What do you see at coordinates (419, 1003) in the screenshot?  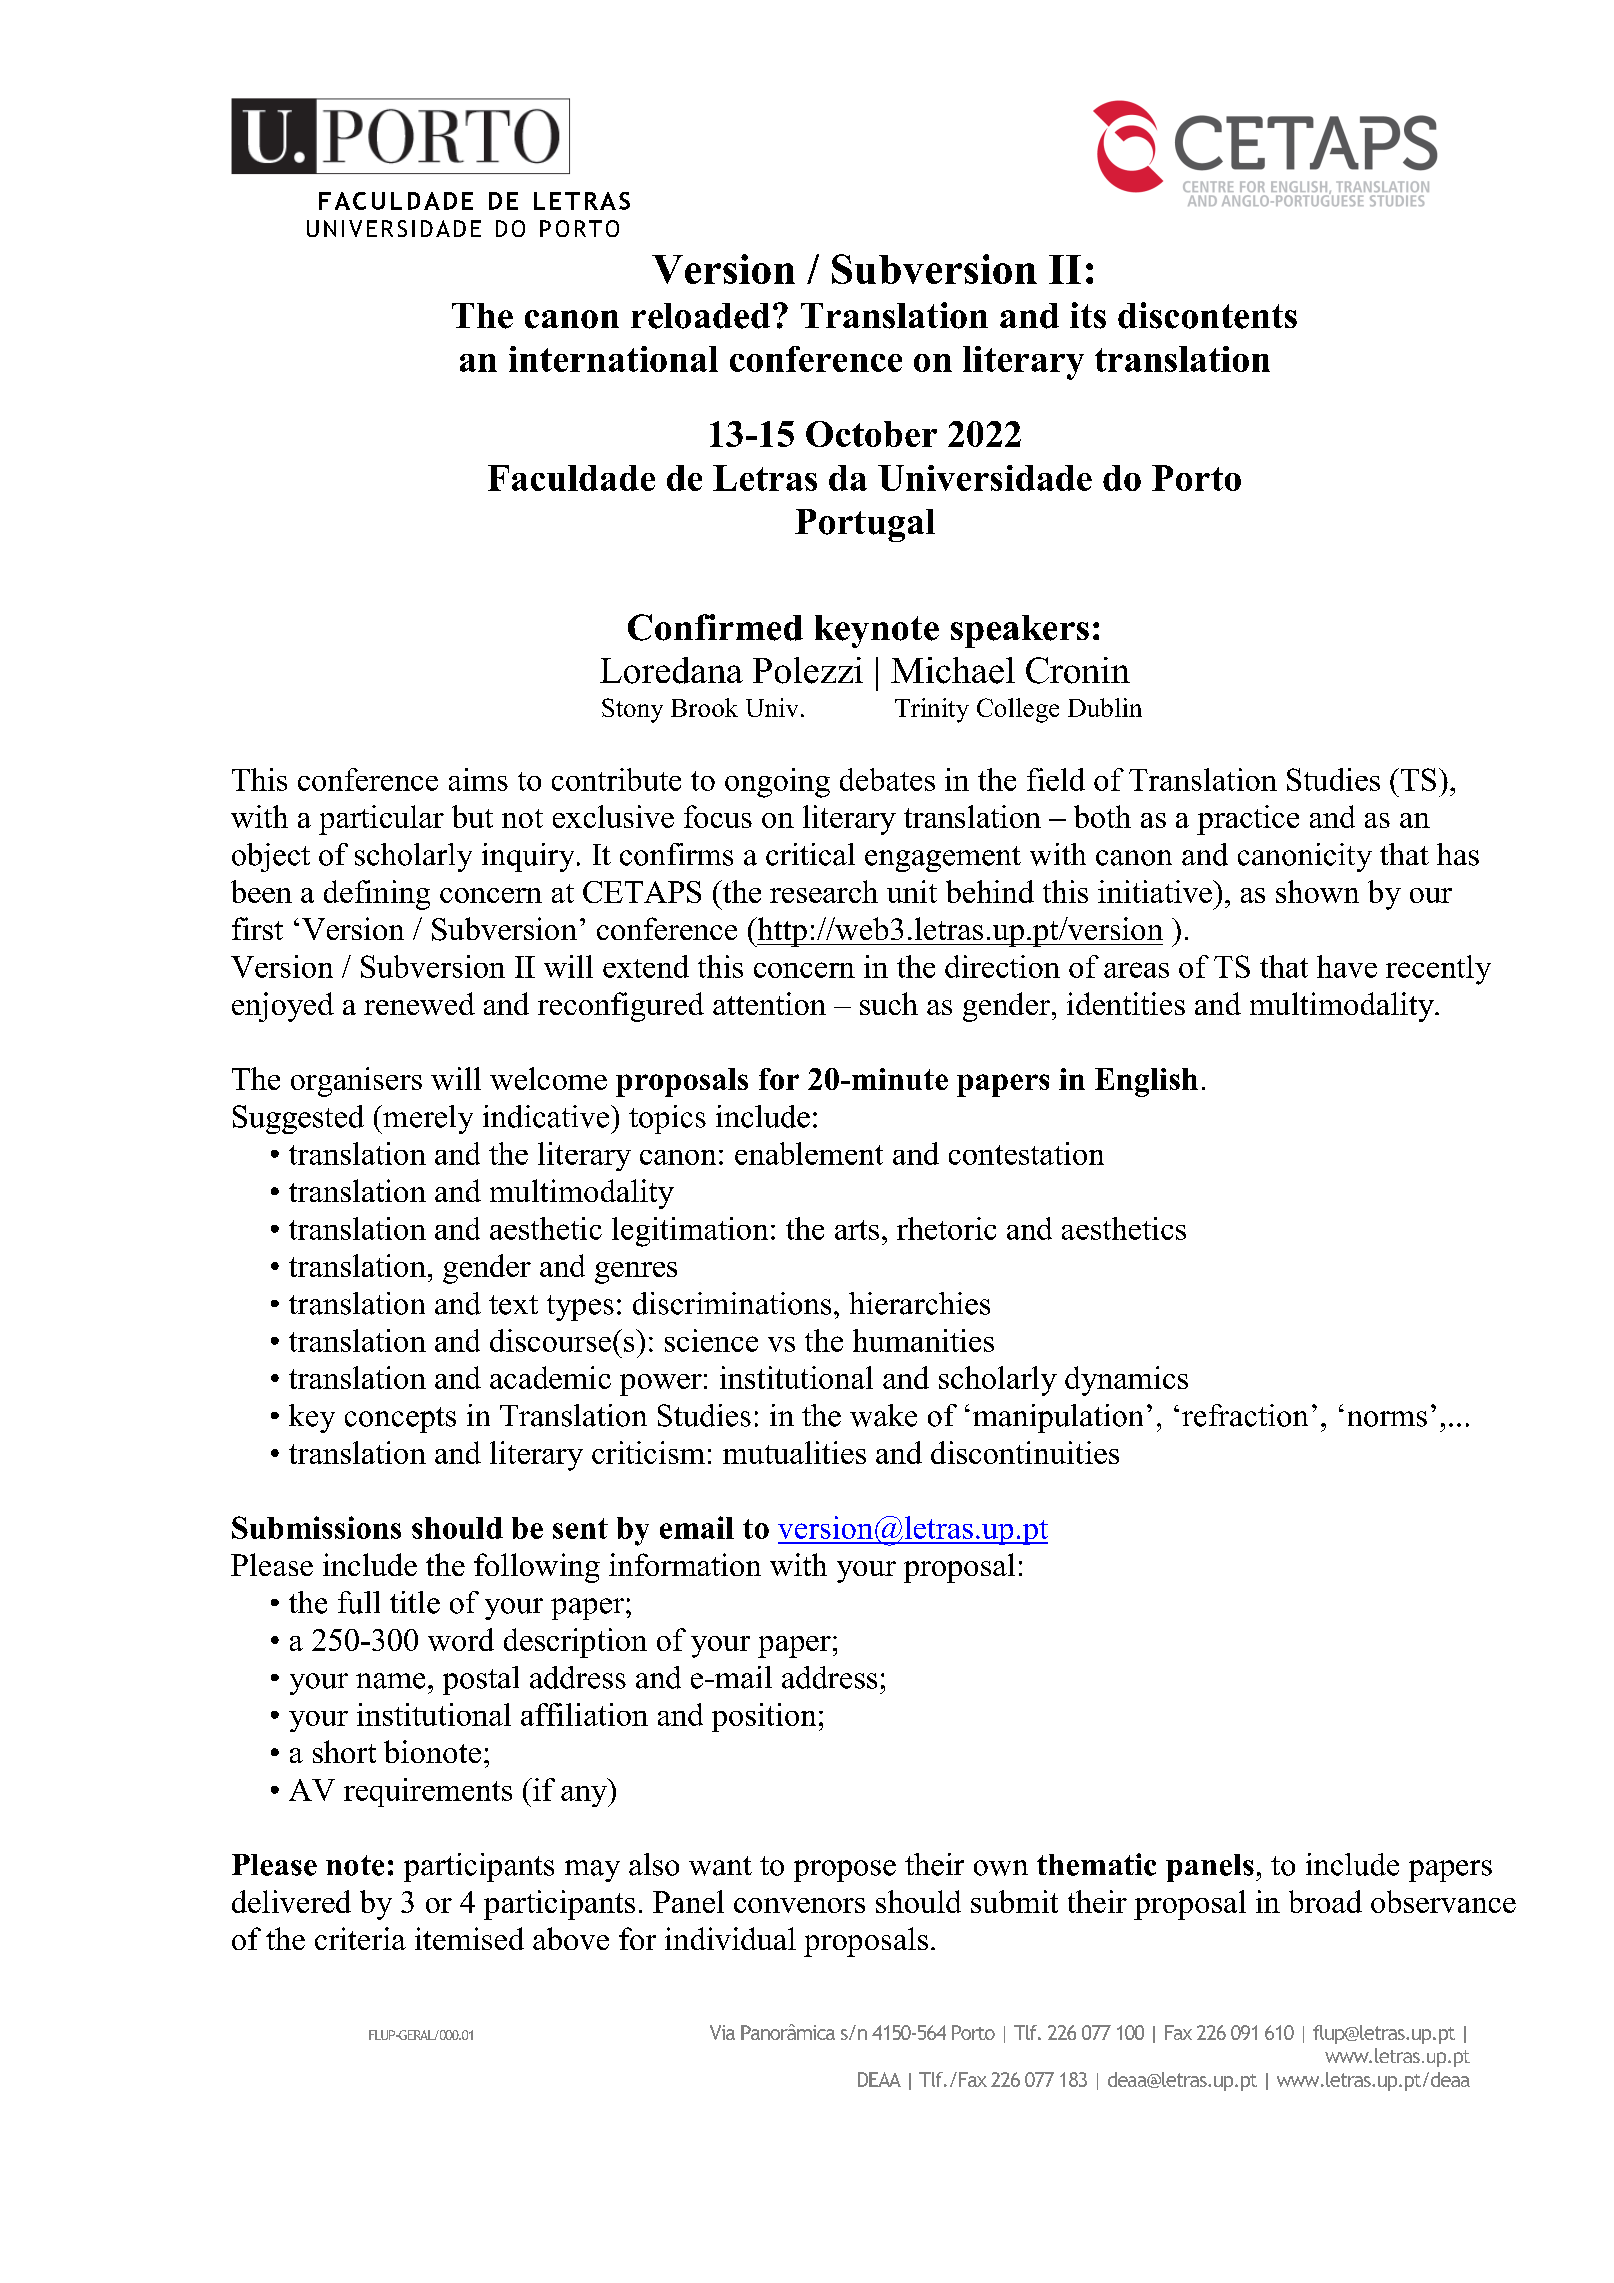 I see `renewed` at bounding box center [419, 1003].
